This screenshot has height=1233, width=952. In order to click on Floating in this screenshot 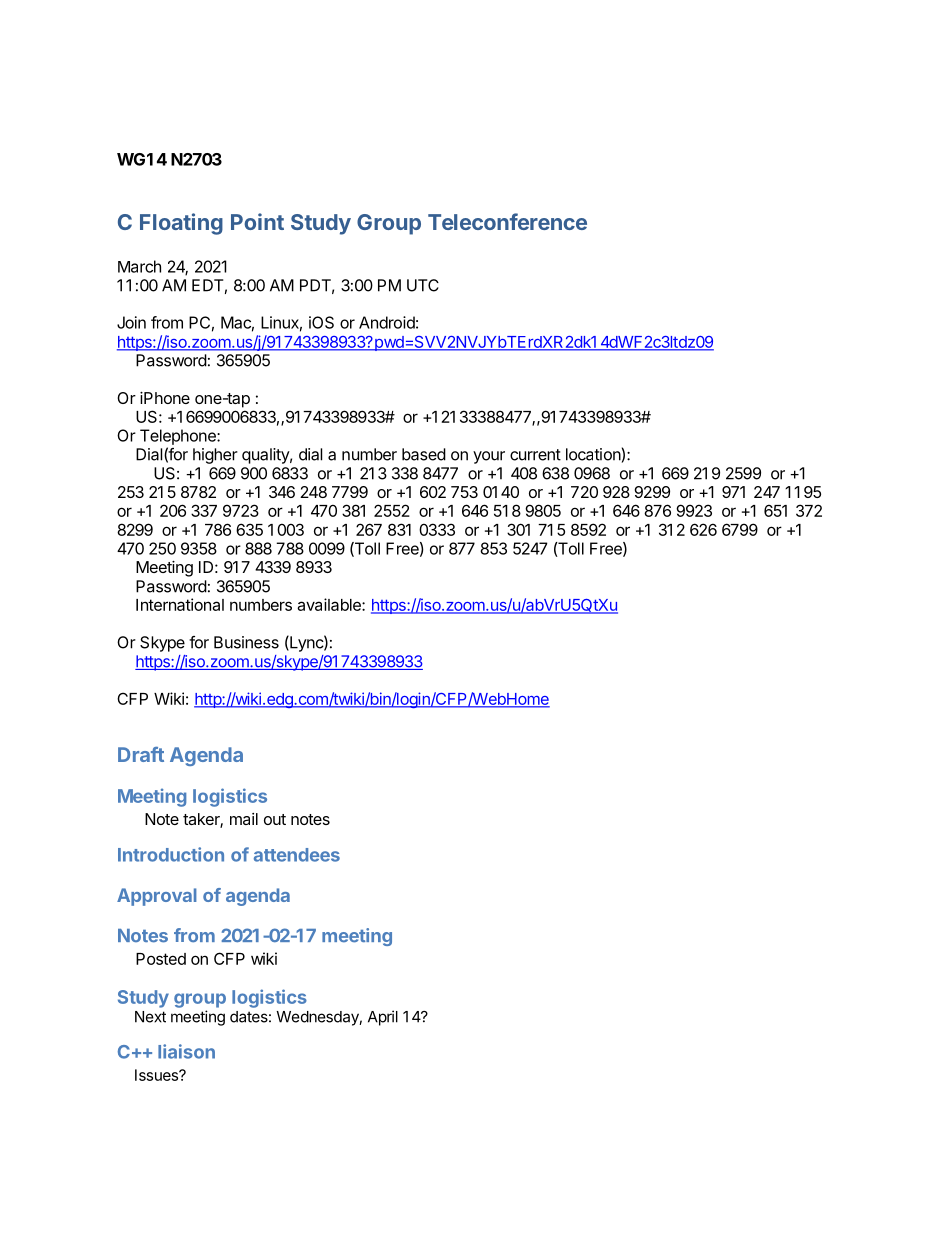, I will do `click(181, 224)`.
